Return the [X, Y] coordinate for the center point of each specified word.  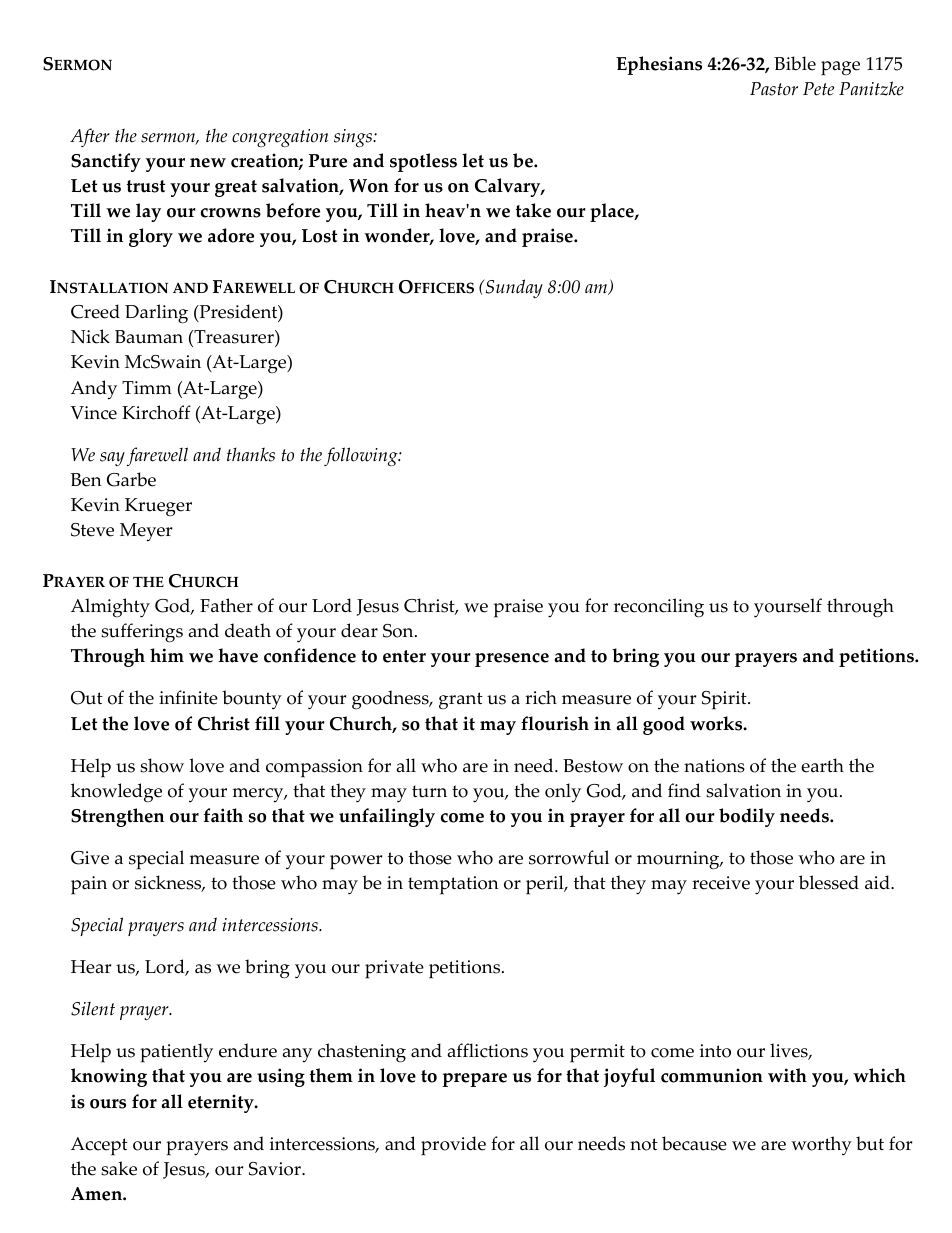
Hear [91, 967]
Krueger [158, 507]
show [162, 765]
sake [119, 1168]
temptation [453, 885]
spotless [423, 162]
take [533, 210]
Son [399, 631]
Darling [156, 314]
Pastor [774, 89]
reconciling [659, 608]
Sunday [513, 288]
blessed [829, 882]
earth [822, 765]
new [208, 163]
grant [461, 701]
